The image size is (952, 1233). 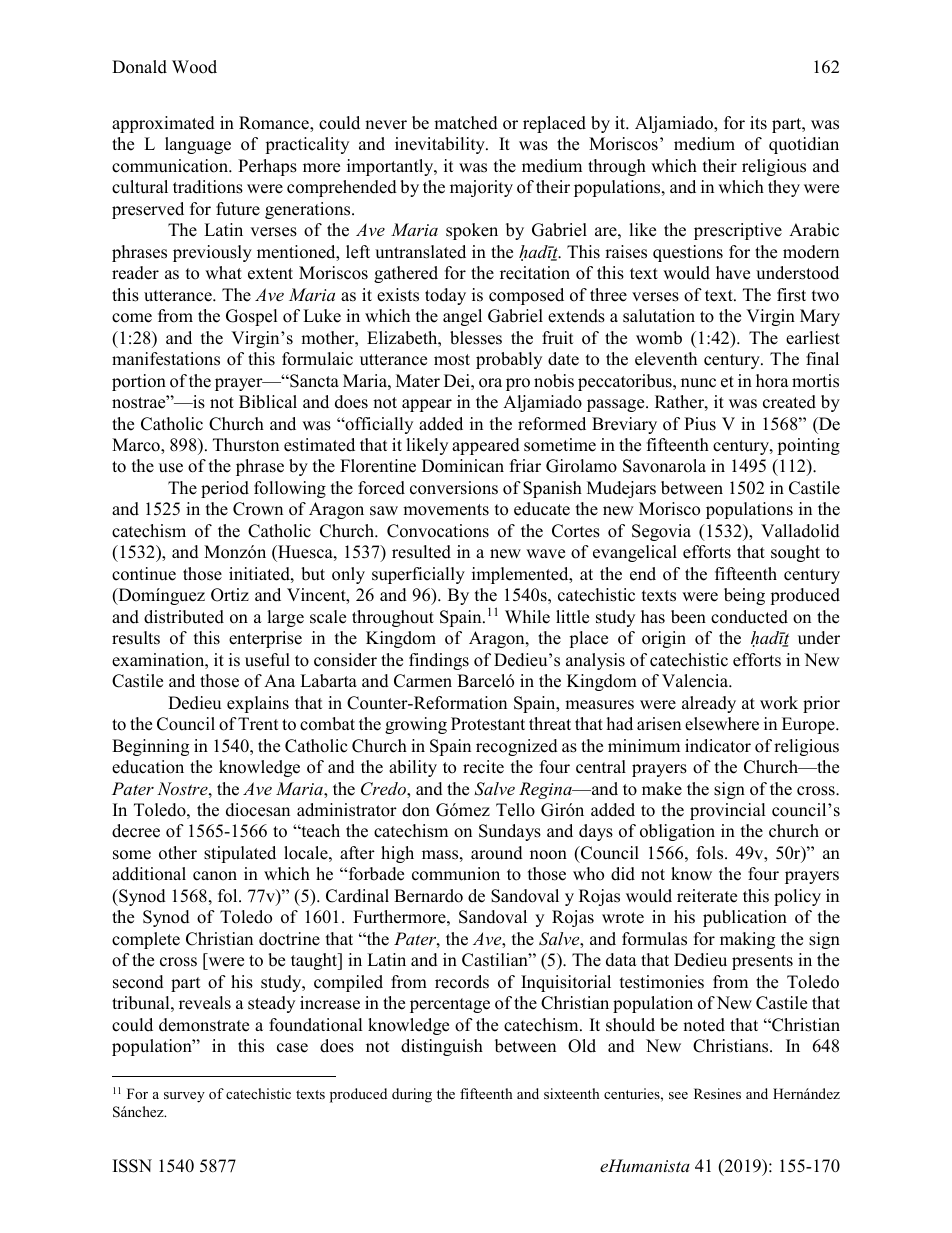 What do you see at coordinates (194, 67) in the screenshot?
I see `Wood` at bounding box center [194, 67].
